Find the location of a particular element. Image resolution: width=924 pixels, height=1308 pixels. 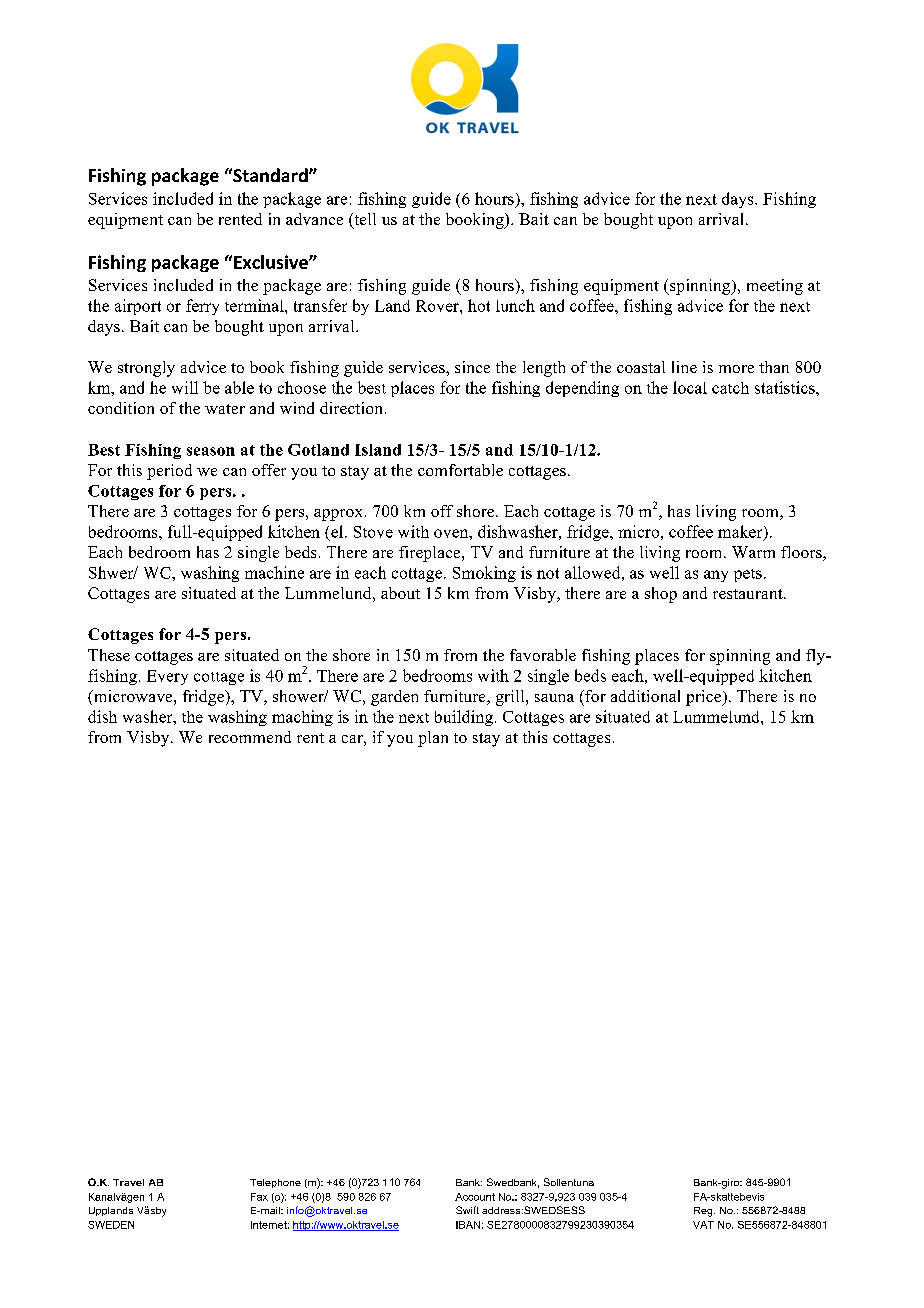

Stove is located at coordinates (373, 532).
